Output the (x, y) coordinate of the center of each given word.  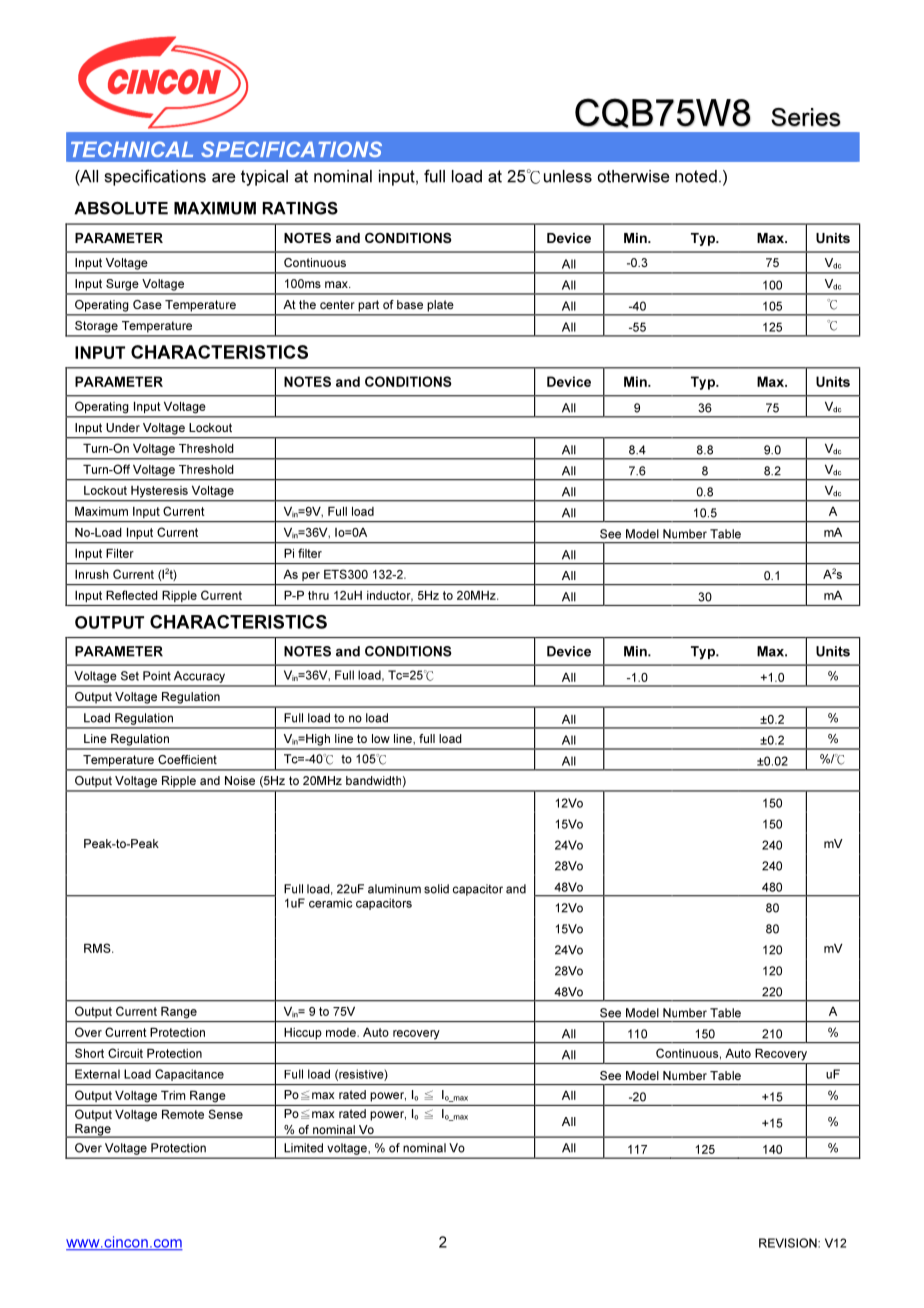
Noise (240, 780)
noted (696, 176)
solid (436, 889)
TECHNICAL (132, 149)
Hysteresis (159, 491)
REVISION (789, 1243)
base (410, 304)
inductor (390, 596)
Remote (183, 1114)
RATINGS (300, 208)
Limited (303, 1148)
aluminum (394, 889)
